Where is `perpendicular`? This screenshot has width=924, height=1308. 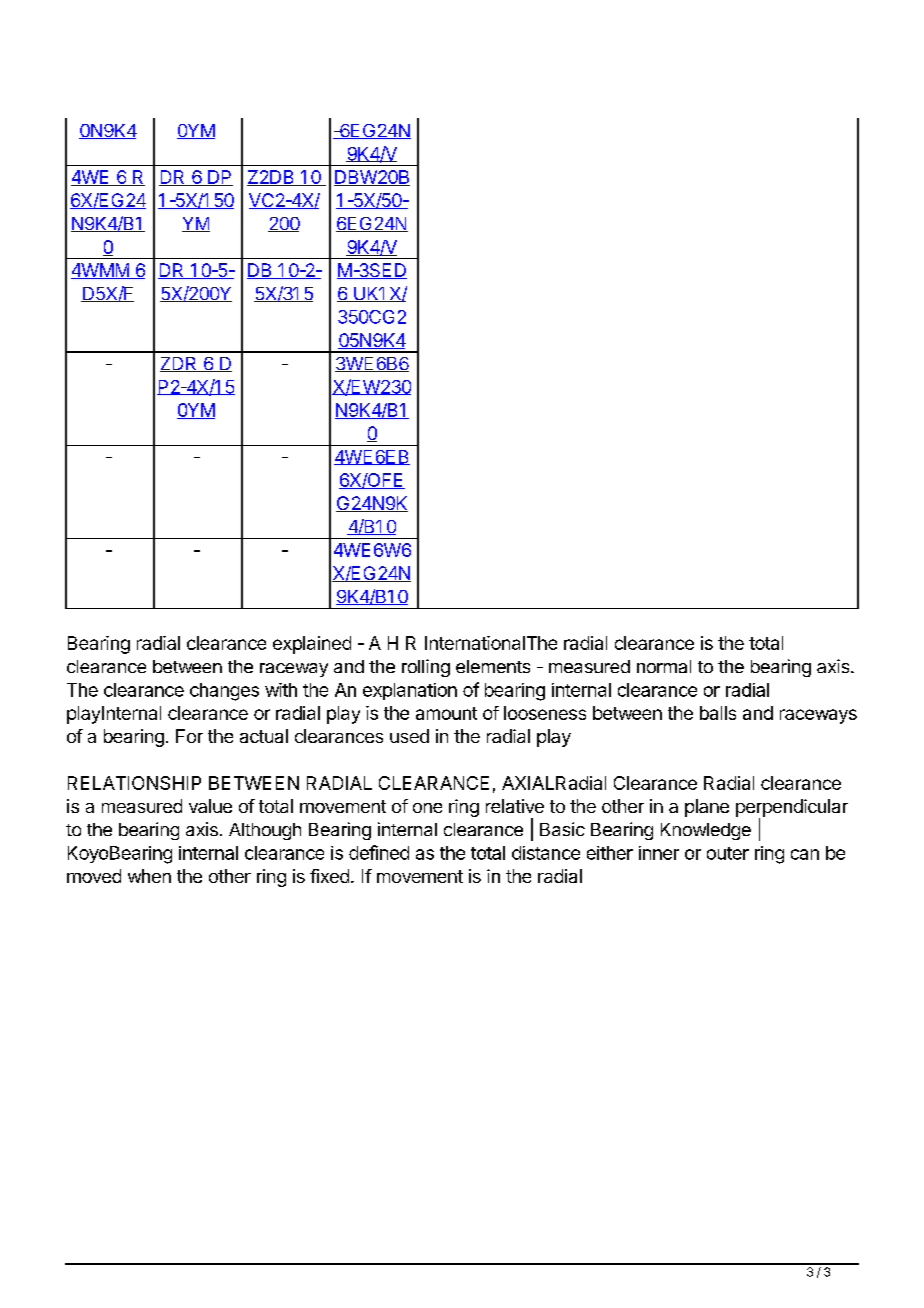 perpendicular is located at coordinates (792, 809).
